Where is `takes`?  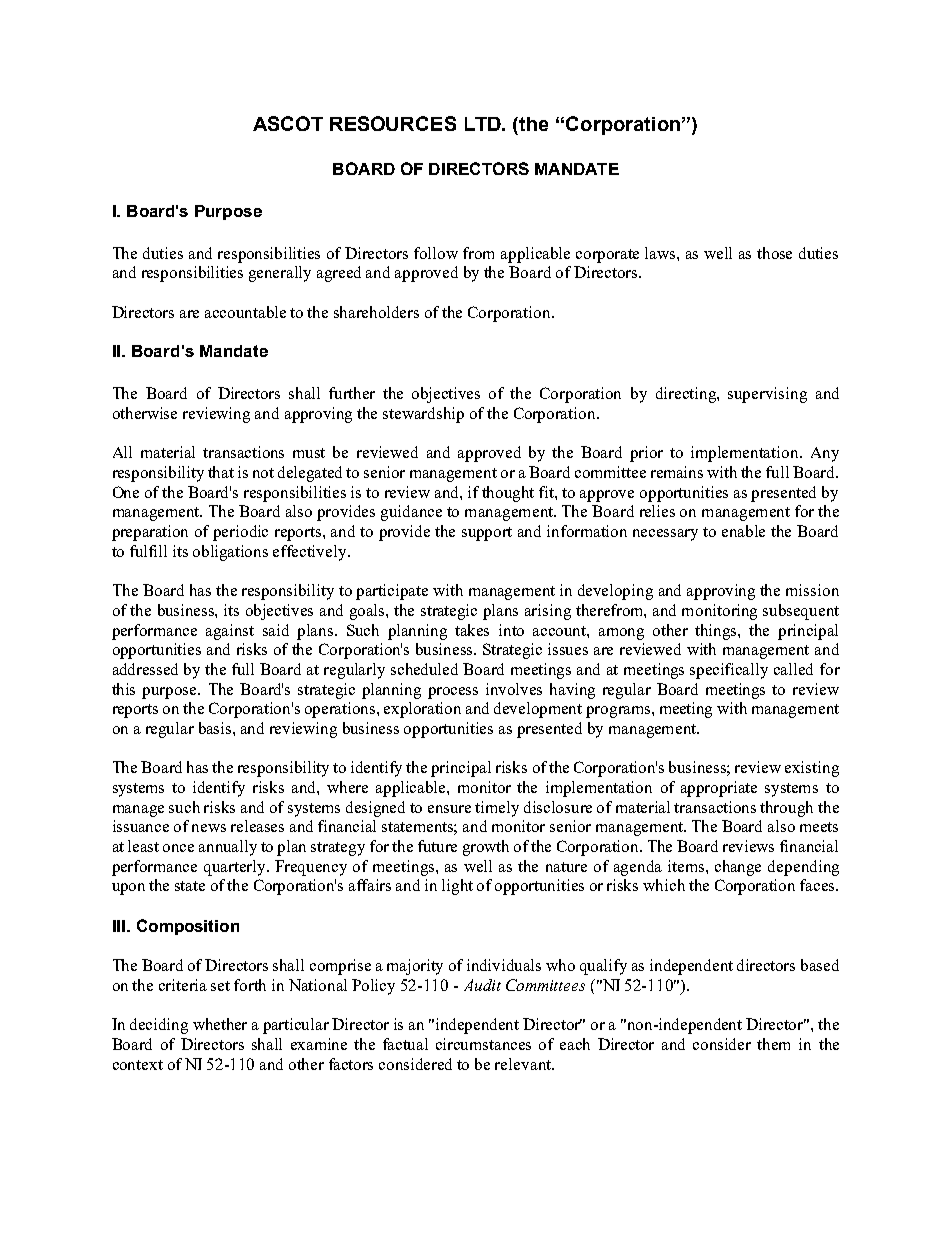 takes is located at coordinates (472, 630).
